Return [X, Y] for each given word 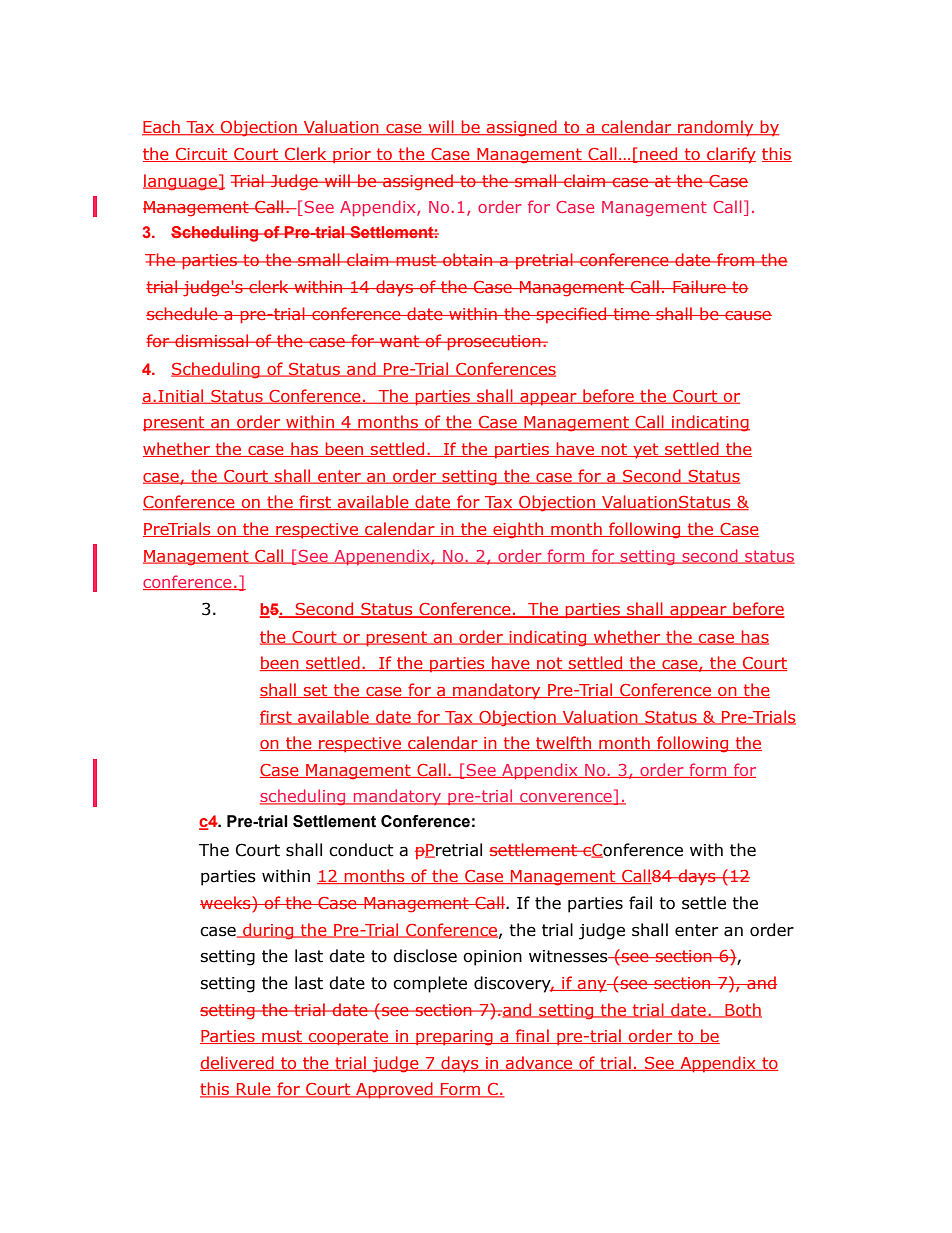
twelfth [563, 743]
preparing [454, 1038]
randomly [716, 128]
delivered [238, 1063]
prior [352, 156]
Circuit [202, 155]
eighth [518, 530]
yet [646, 451]
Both [742, 1010]
